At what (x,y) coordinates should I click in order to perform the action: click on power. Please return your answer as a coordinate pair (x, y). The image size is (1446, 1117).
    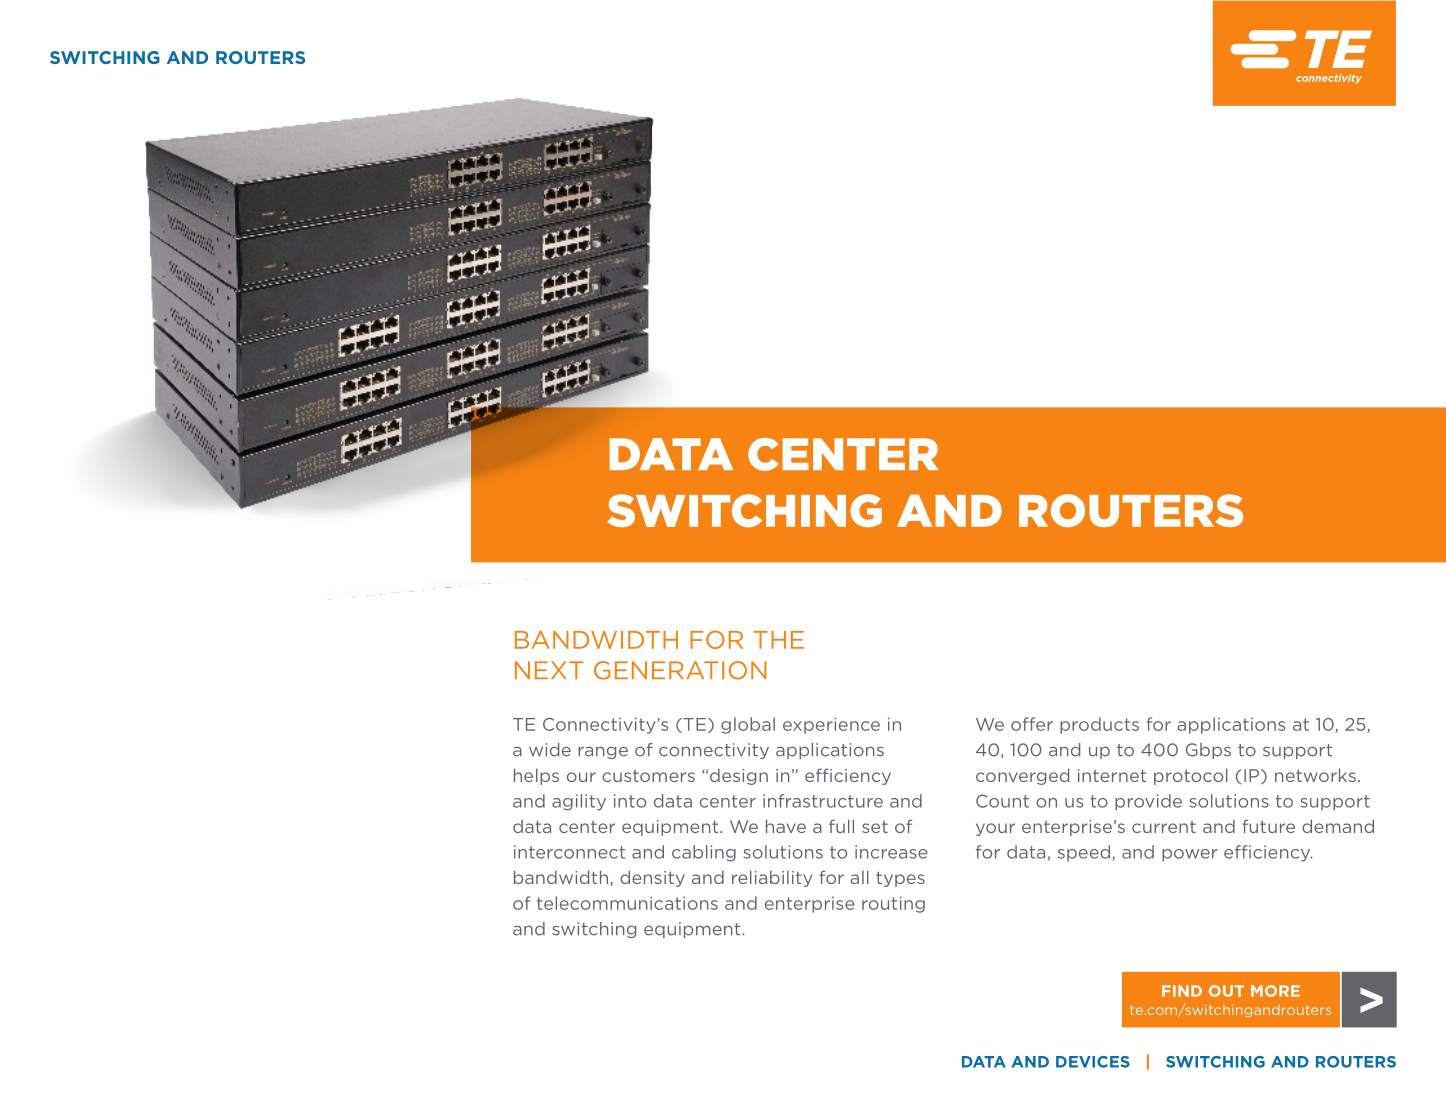
    Looking at the image, I should click on (1190, 855).
